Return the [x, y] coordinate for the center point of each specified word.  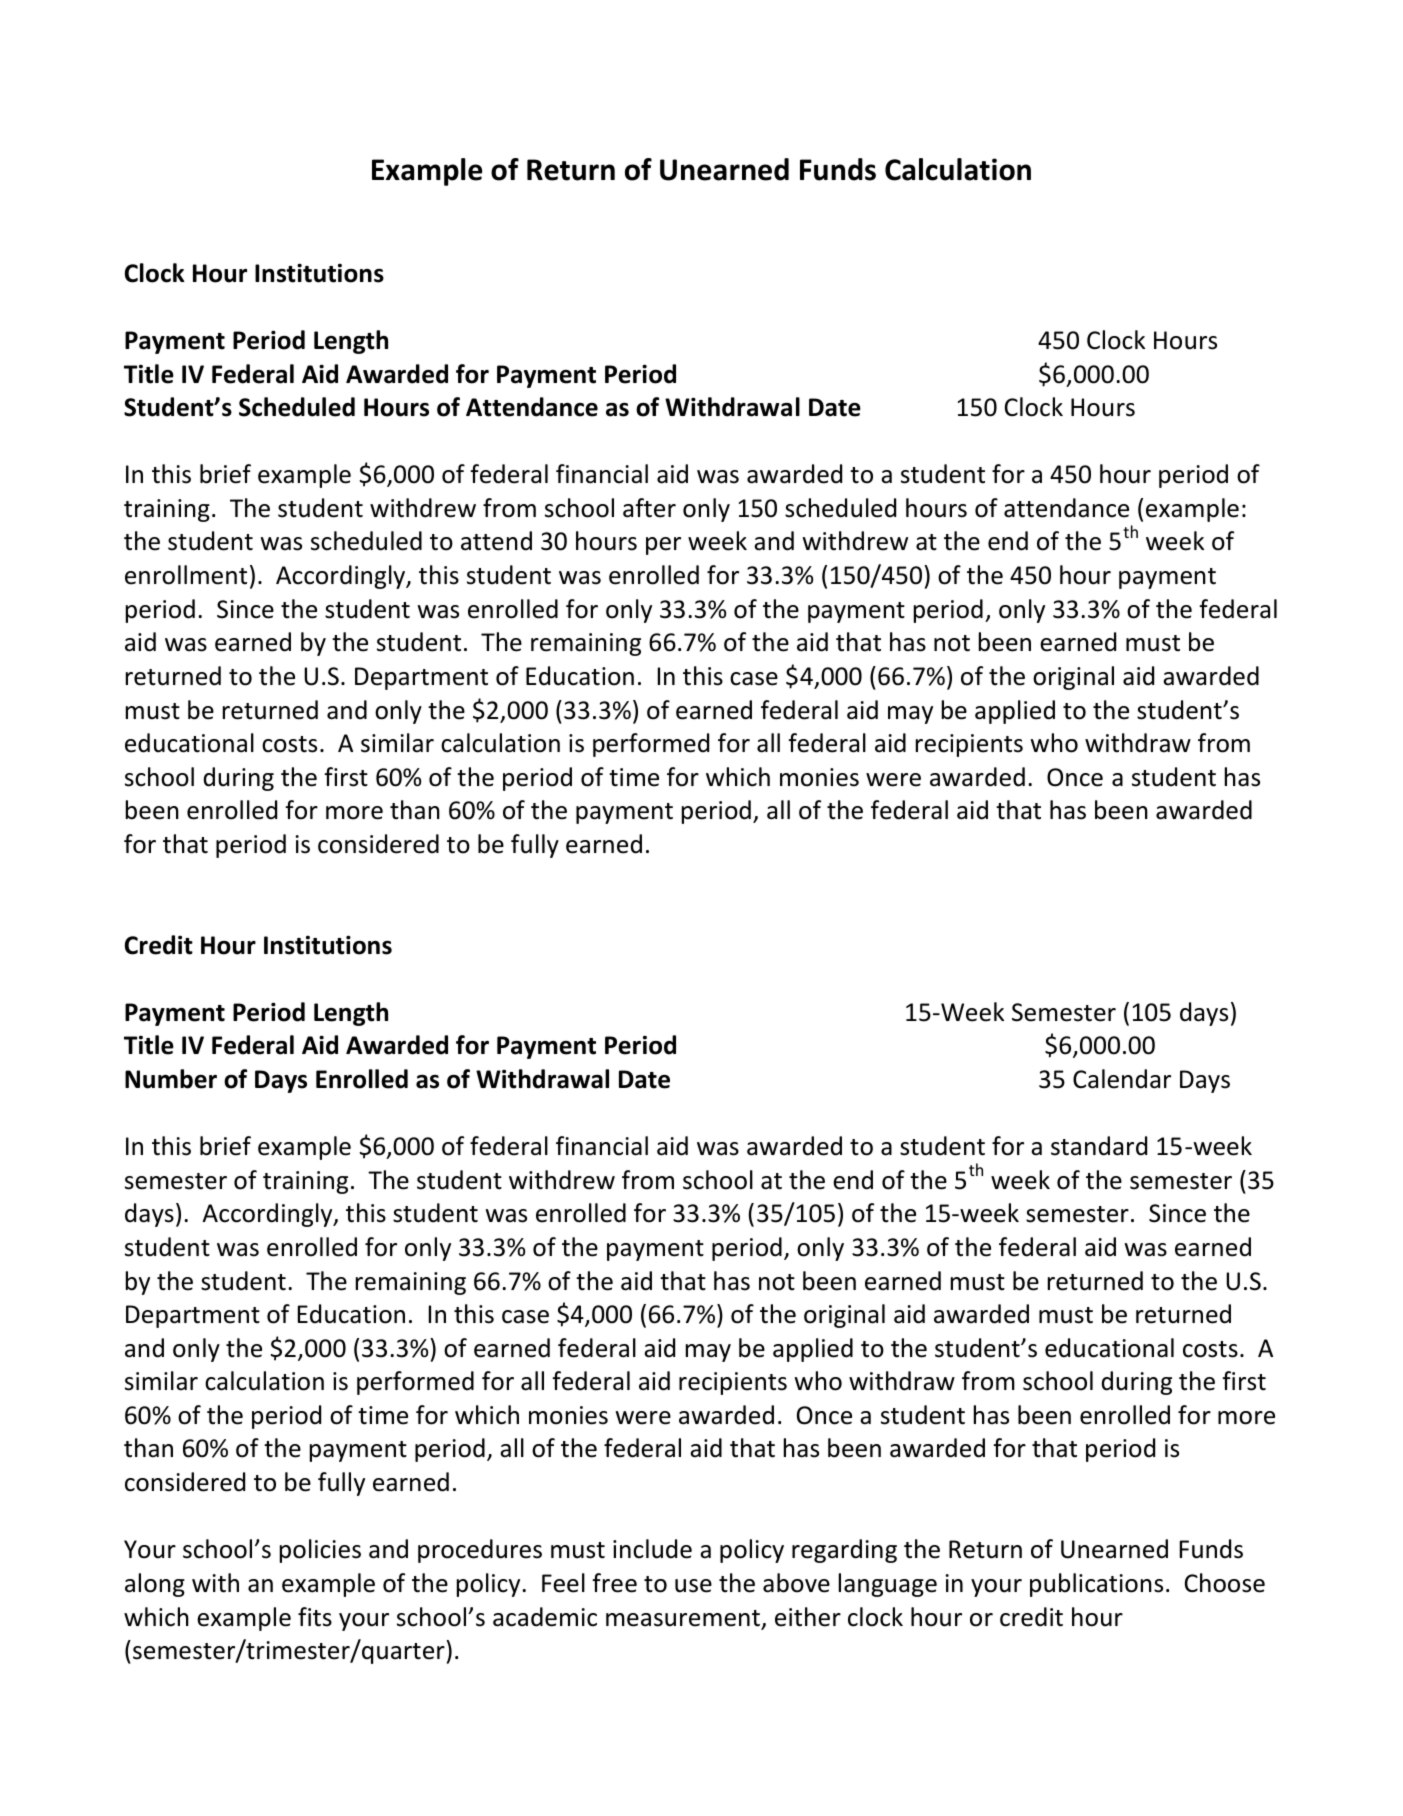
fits [315, 1617]
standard [1099, 1146]
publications [1096, 1585]
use [693, 1586]
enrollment [186, 575]
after [649, 508]
